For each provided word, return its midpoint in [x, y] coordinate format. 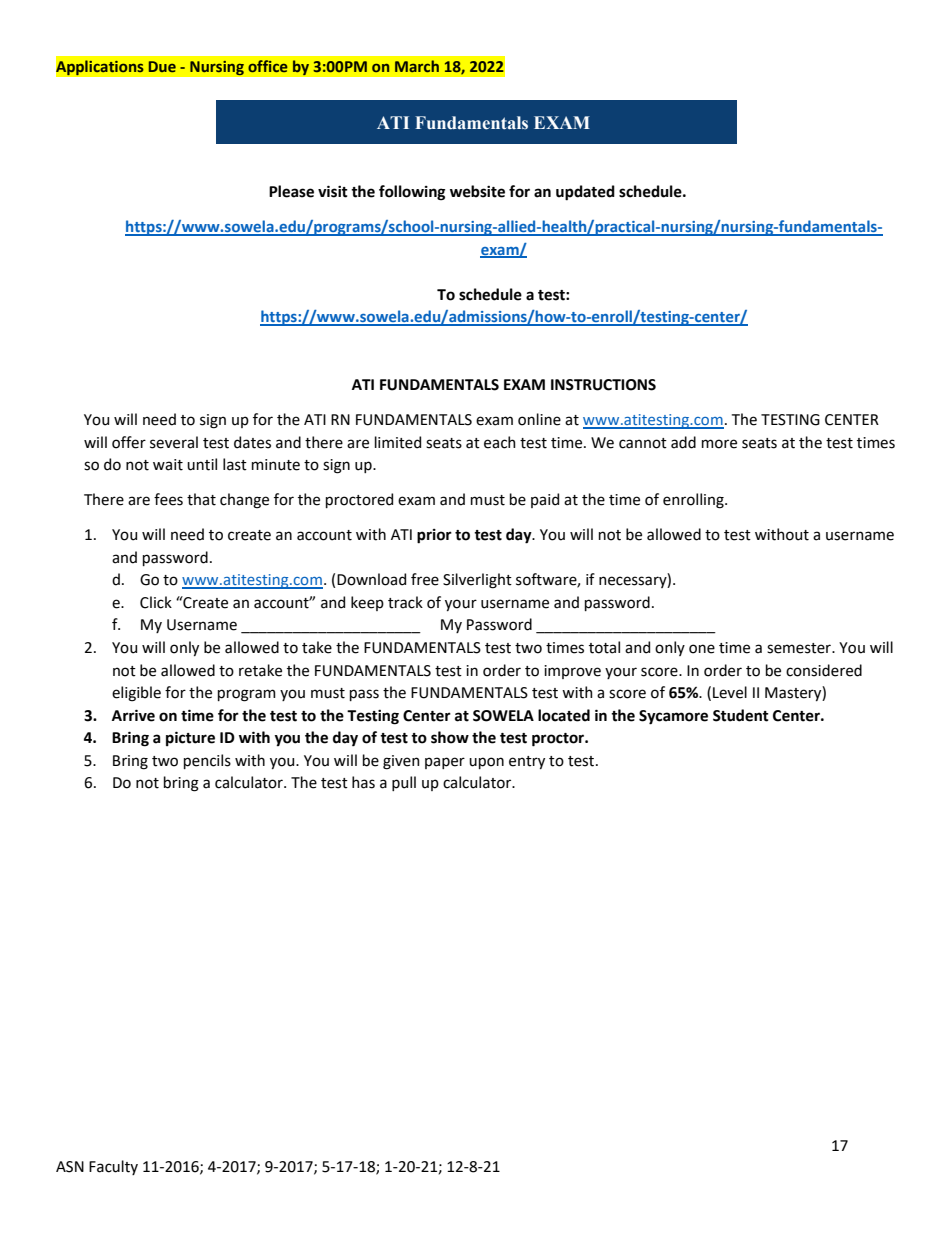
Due [162, 66]
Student [741, 715]
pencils [207, 761]
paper [445, 763]
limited [398, 442]
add [683, 442]
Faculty [113, 1167]
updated [585, 193]
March [417, 66]
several [174, 442]
